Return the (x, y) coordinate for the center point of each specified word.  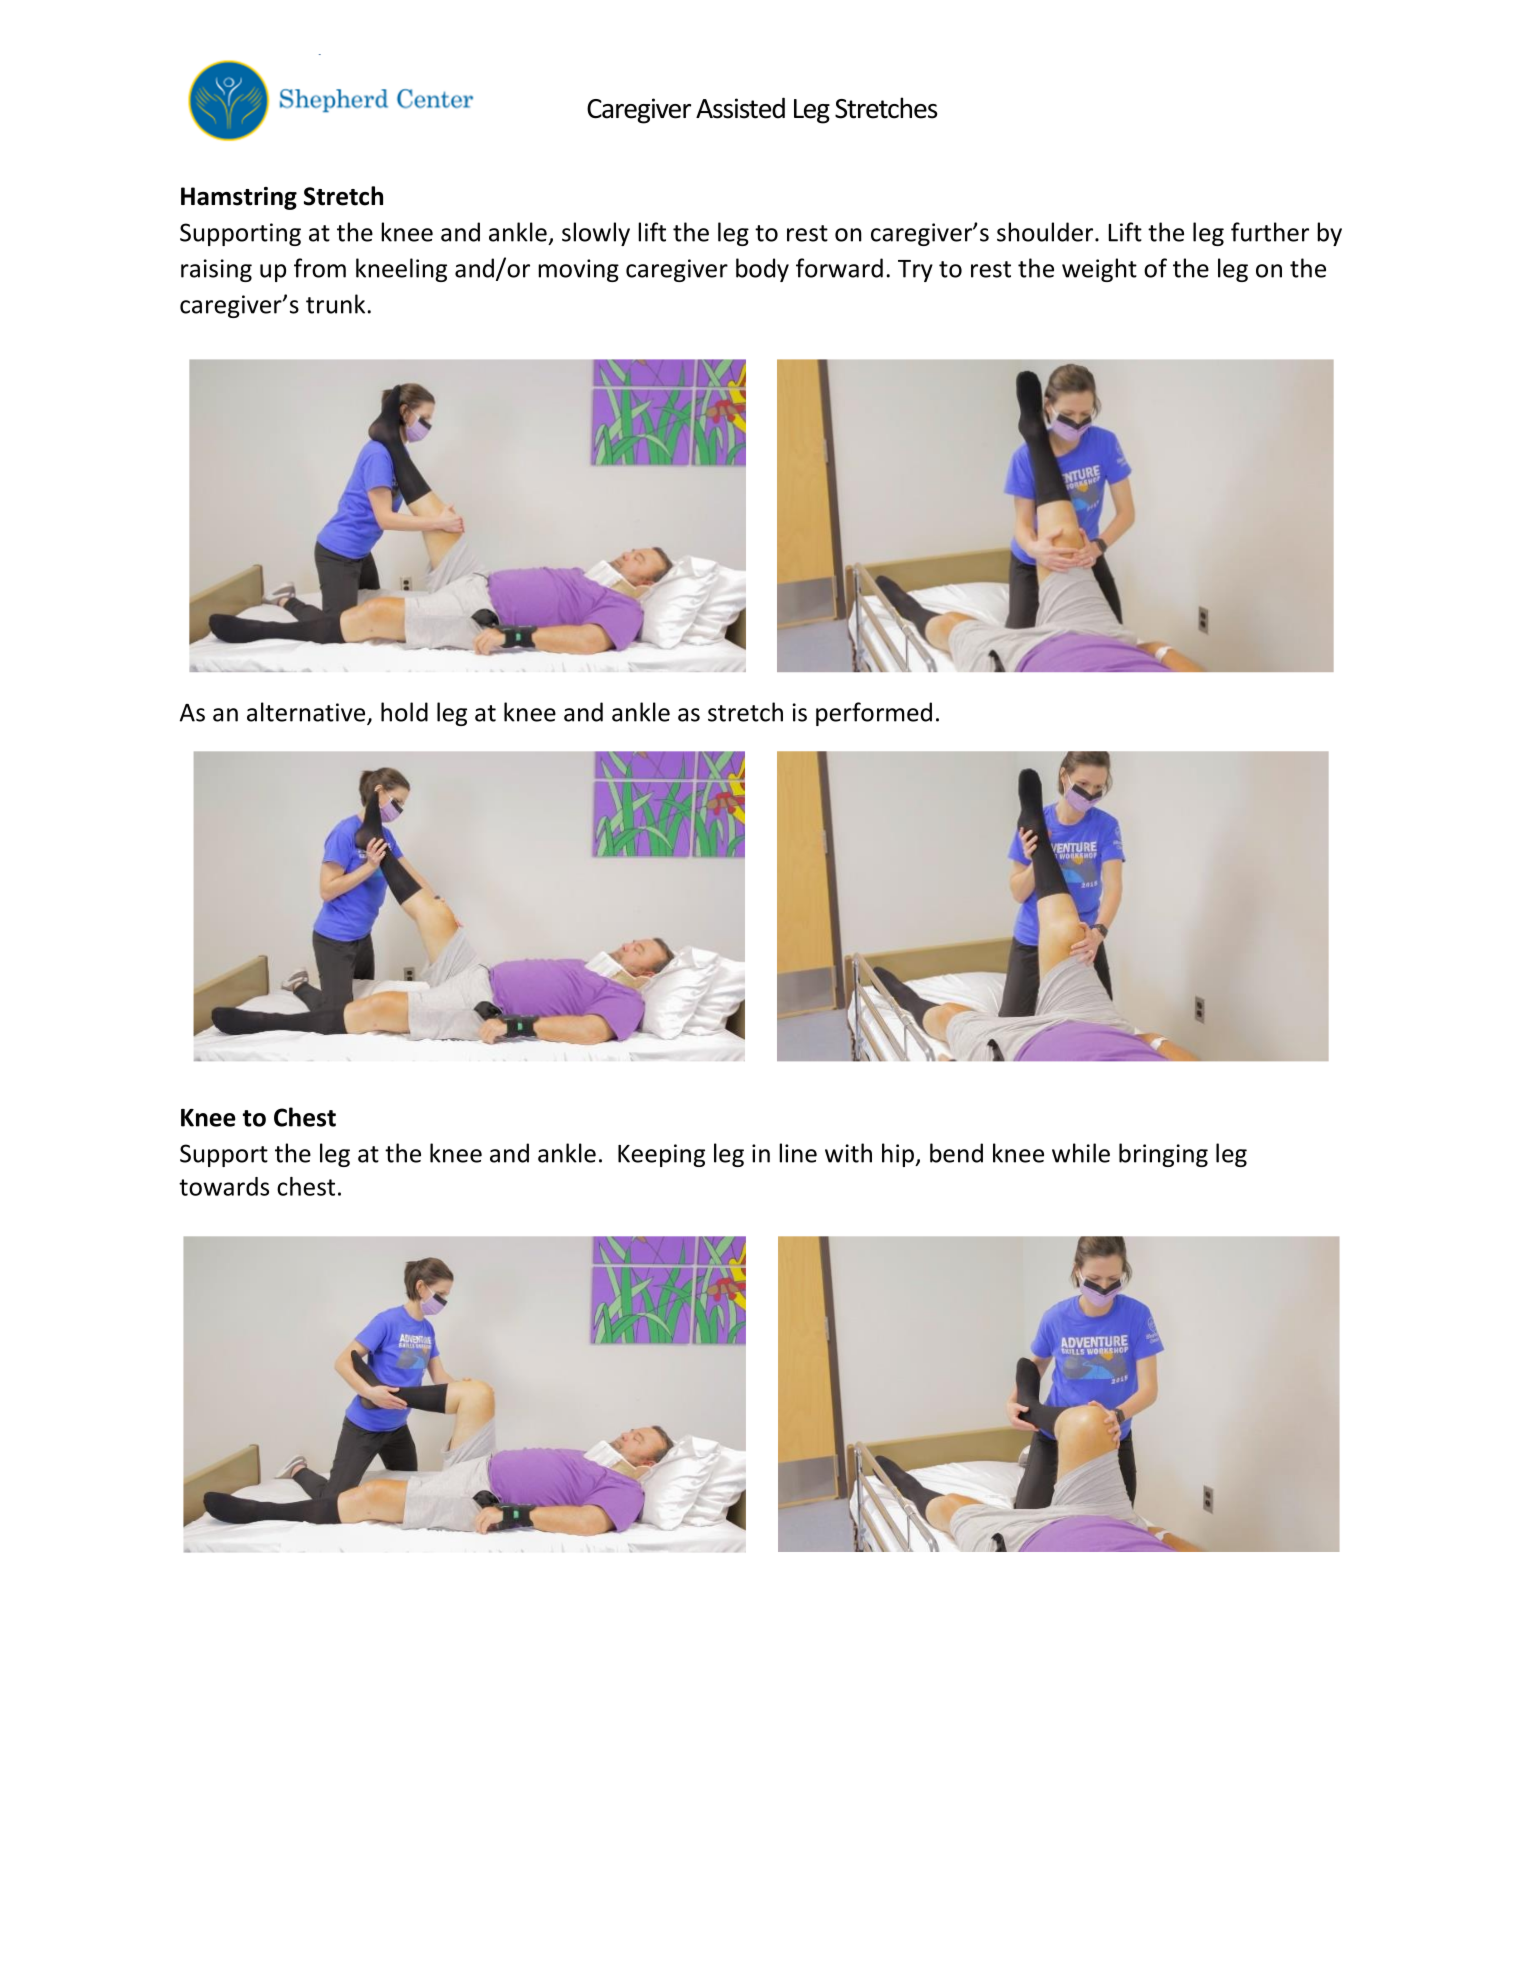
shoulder (1045, 232)
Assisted (740, 108)
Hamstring (239, 198)
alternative (307, 713)
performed (874, 714)
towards (224, 1186)
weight (1099, 270)
